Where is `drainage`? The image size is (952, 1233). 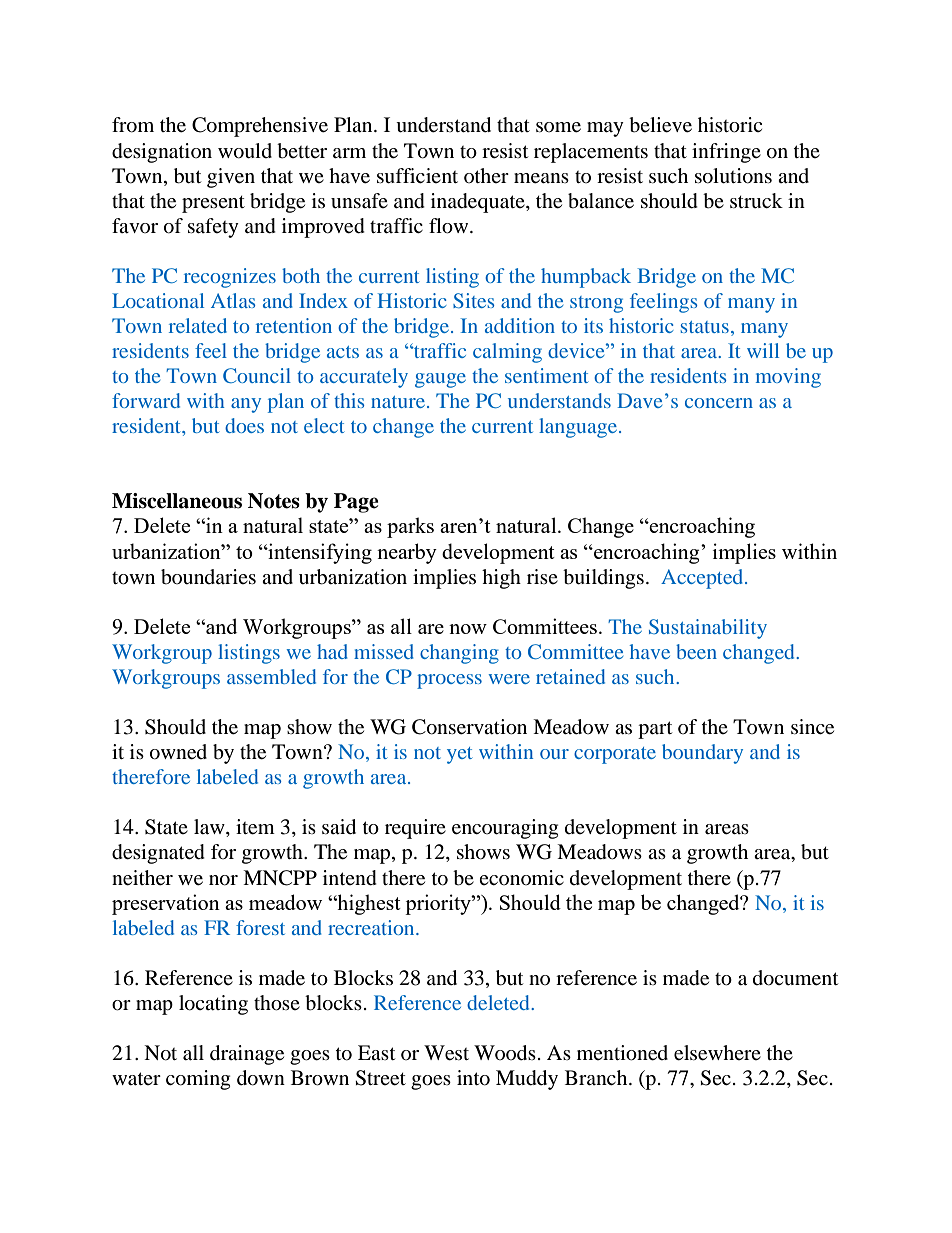 drainage is located at coordinates (247, 1055).
